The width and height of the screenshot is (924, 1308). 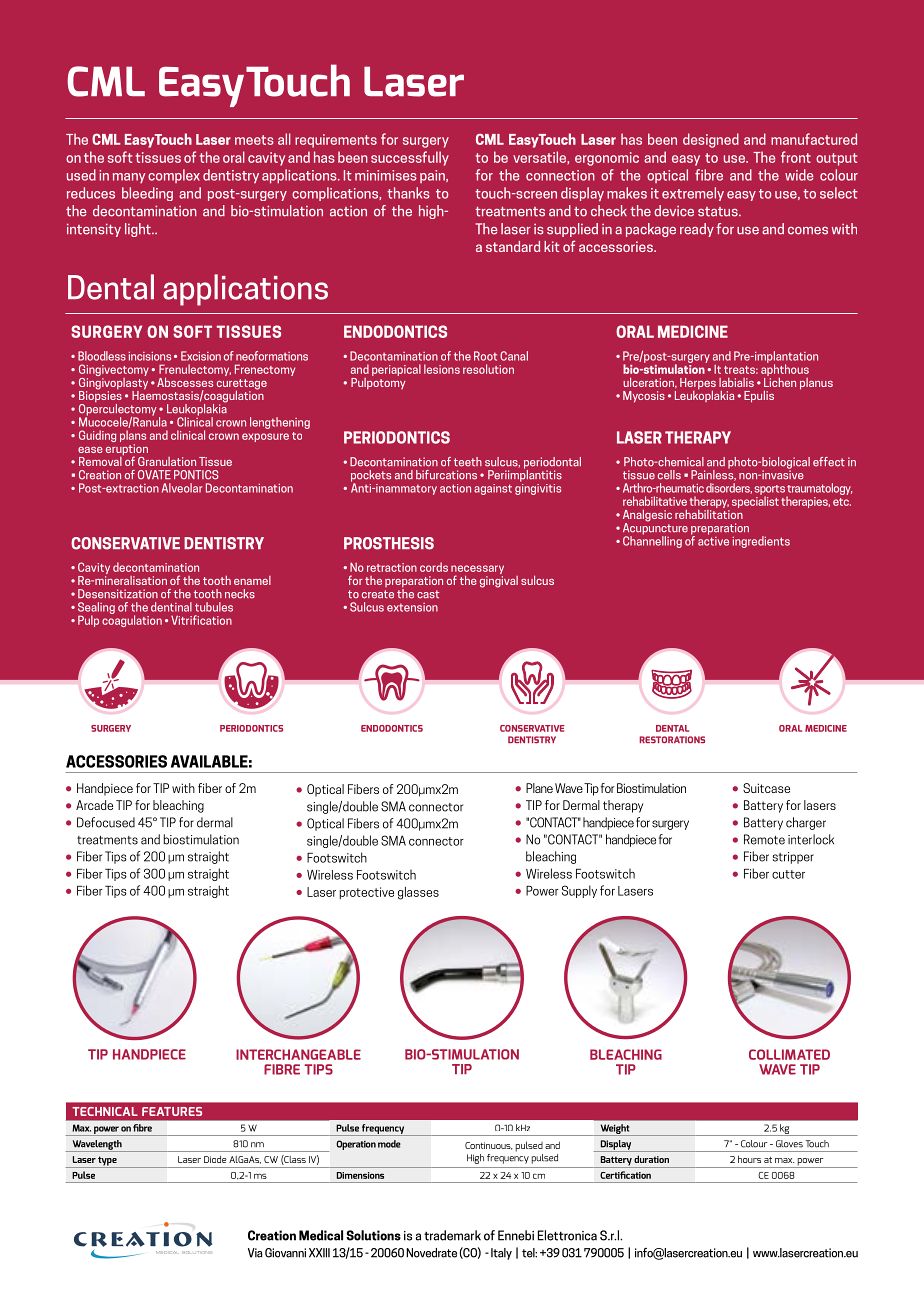 What do you see at coordinates (298, 1054) in the screenshot?
I see `INTERCHANGEABLE` at bounding box center [298, 1054].
